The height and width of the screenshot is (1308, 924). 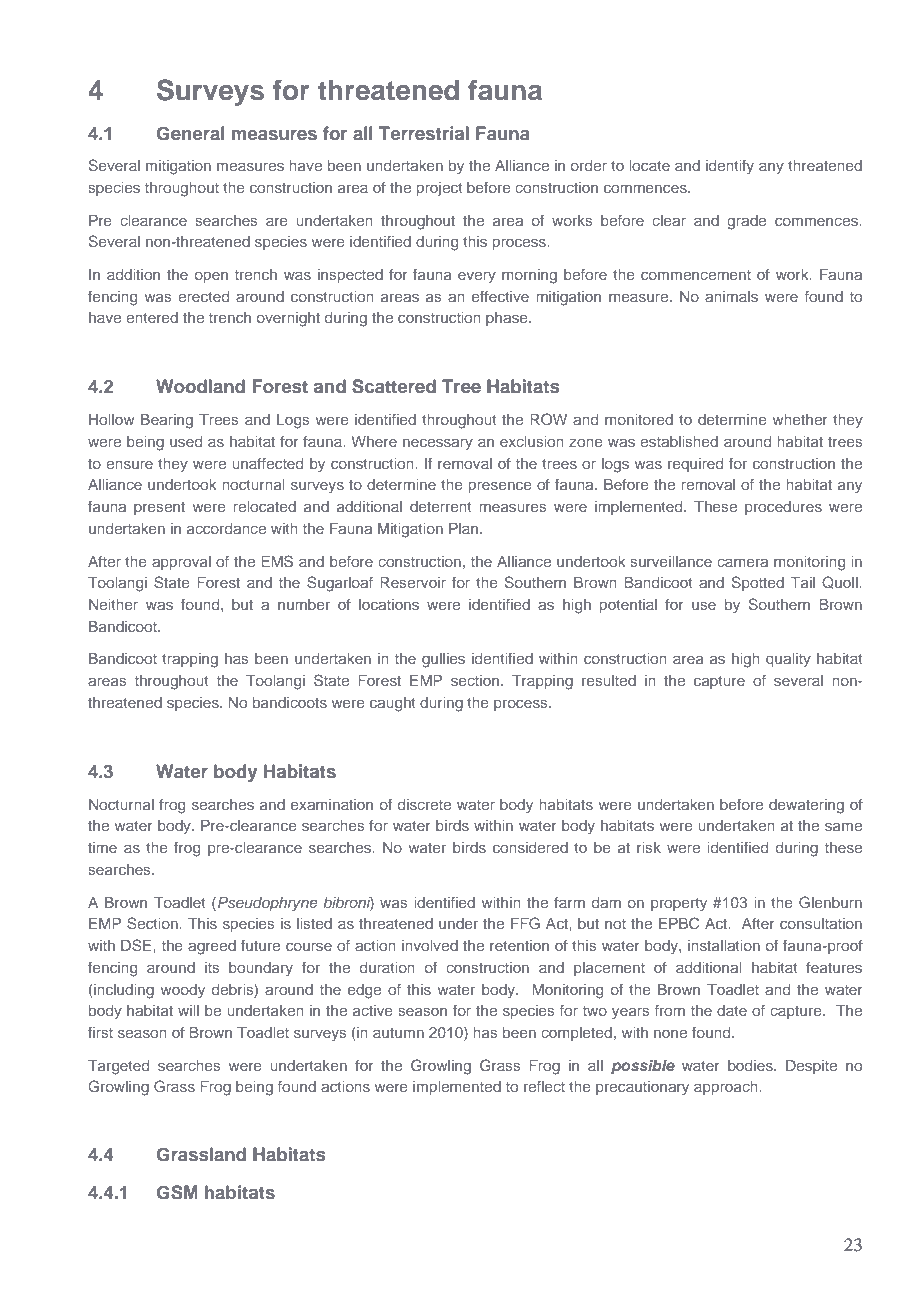 I want to click on identify, so click(x=730, y=167).
